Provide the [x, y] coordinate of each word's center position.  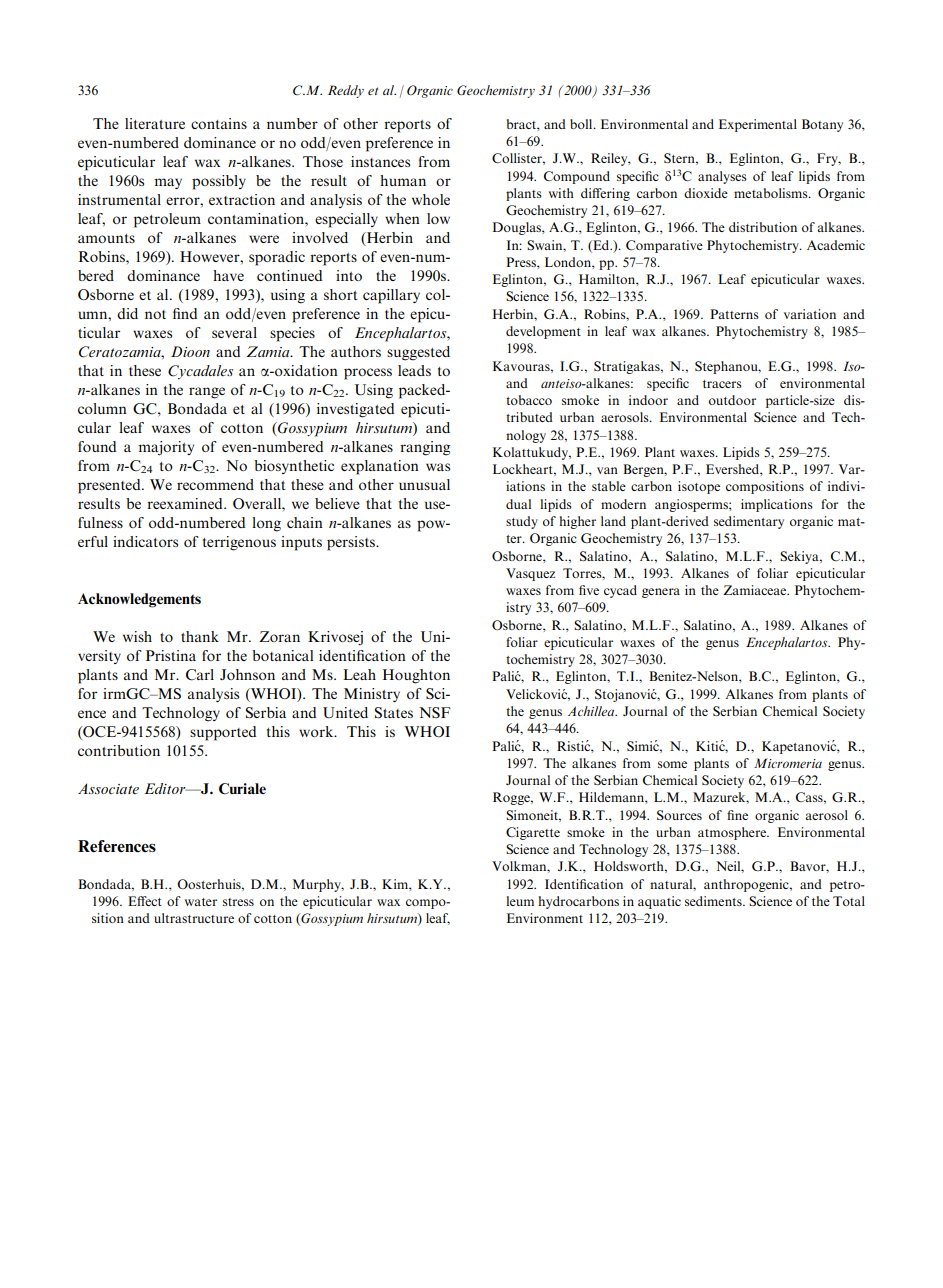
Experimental [758, 125]
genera [661, 593]
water [201, 902]
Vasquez [530, 574]
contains [219, 123]
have [228, 275]
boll [582, 124]
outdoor [732, 400]
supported [223, 733]
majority [166, 448]
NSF [435, 713]
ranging [425, 448]
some [672, 764]
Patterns [734, 314]
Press [522, 262]
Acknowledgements [139, 600]
